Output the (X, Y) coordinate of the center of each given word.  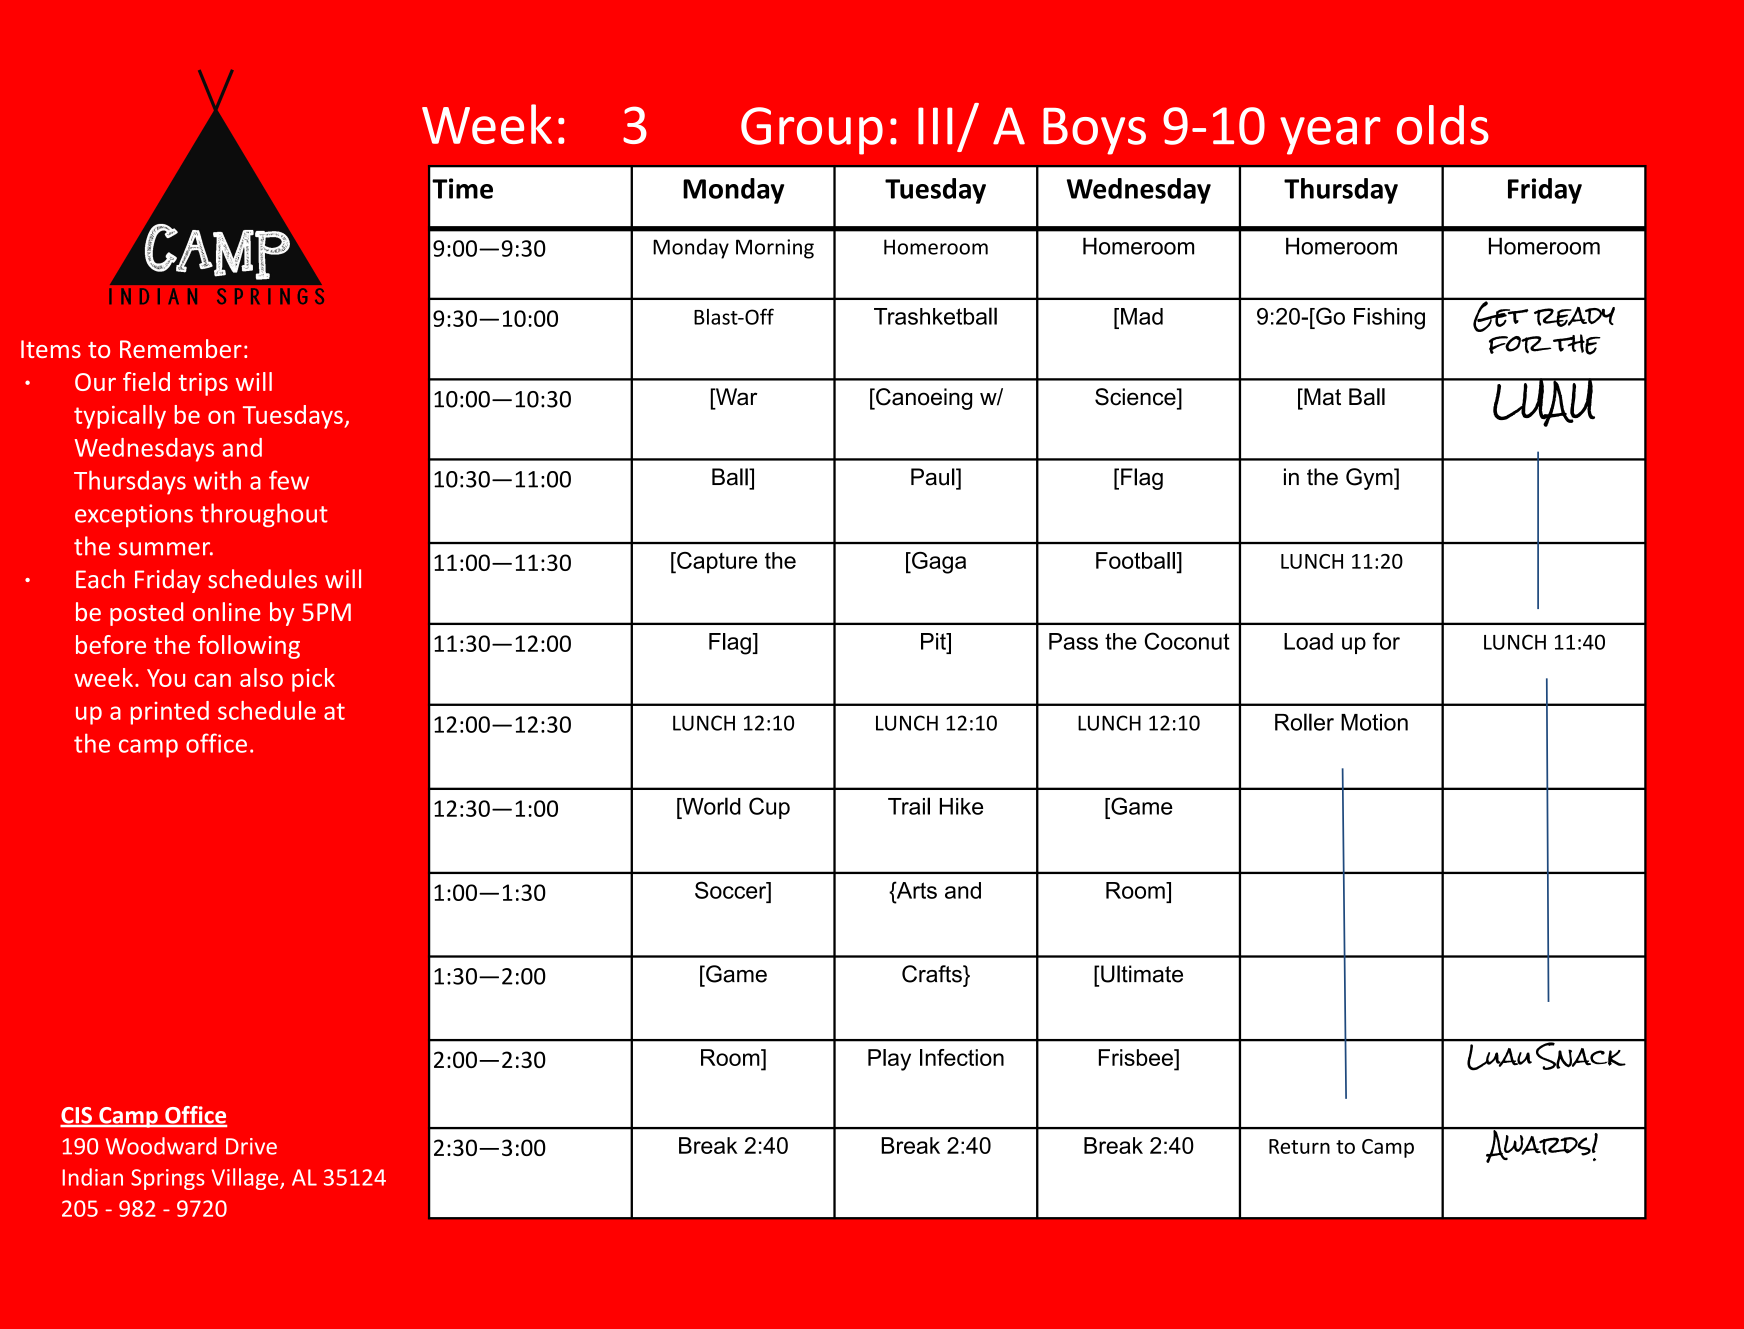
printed (170, 713)
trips (203, 384)
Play (889, 1060)
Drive (251, 1146)
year (1330, 136)
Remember (181, 348)
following (249, 647)
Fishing (1389, 319)
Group (812, 131)
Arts (915, 890)
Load (1308, 641)
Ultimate (1142, 974)
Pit (934, 641)
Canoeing (923, 399)
